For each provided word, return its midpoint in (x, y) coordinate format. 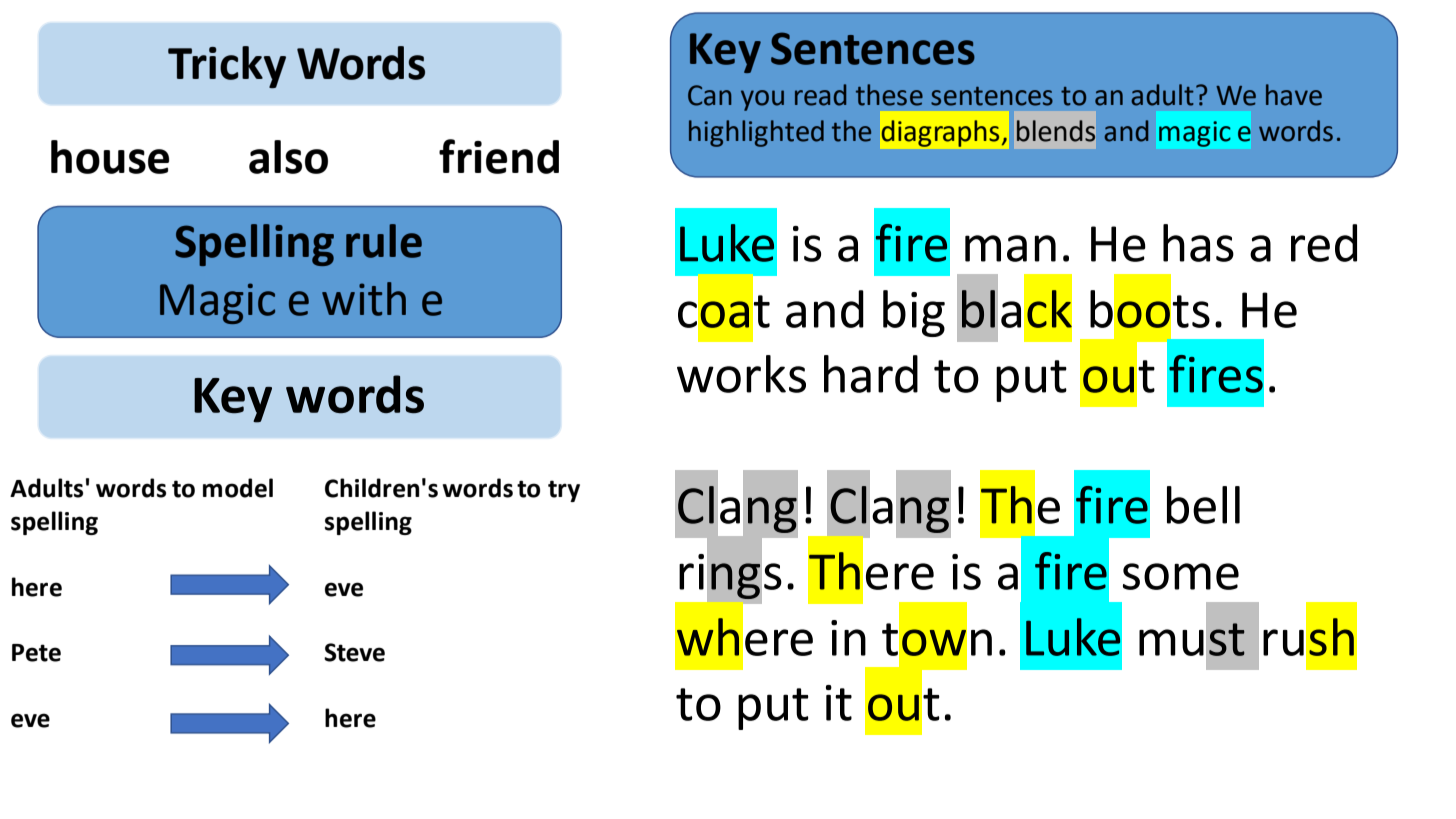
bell (1203, 505)
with (364, 299)
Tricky (227, 67)
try (564, 491)
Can (710, 95)
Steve (354, 652)
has (1198, 243)
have (1294, 95)
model (238, 488)
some (1181, 576)
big (914, 313)
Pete (36, 653)
